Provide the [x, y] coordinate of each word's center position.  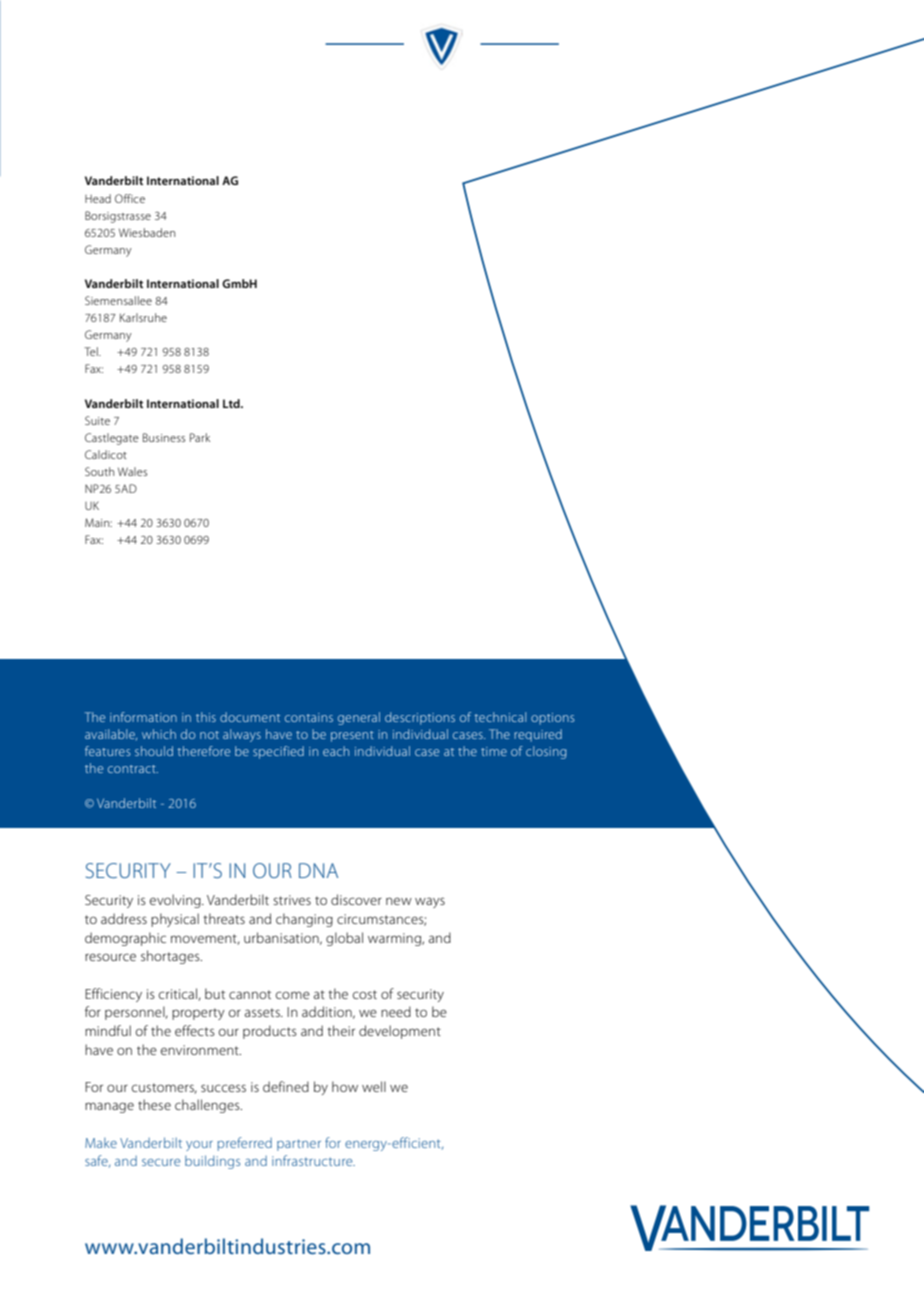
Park [200, 437]
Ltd [232, 403]
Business [164, 437]
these [154, 1104]
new [399, 901]
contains [309, 717]
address [124, 918]
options [552, 719]
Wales [132, 471]
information [143, 717]
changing [304, 920]
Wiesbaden [147, 232]
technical [500, 717]
